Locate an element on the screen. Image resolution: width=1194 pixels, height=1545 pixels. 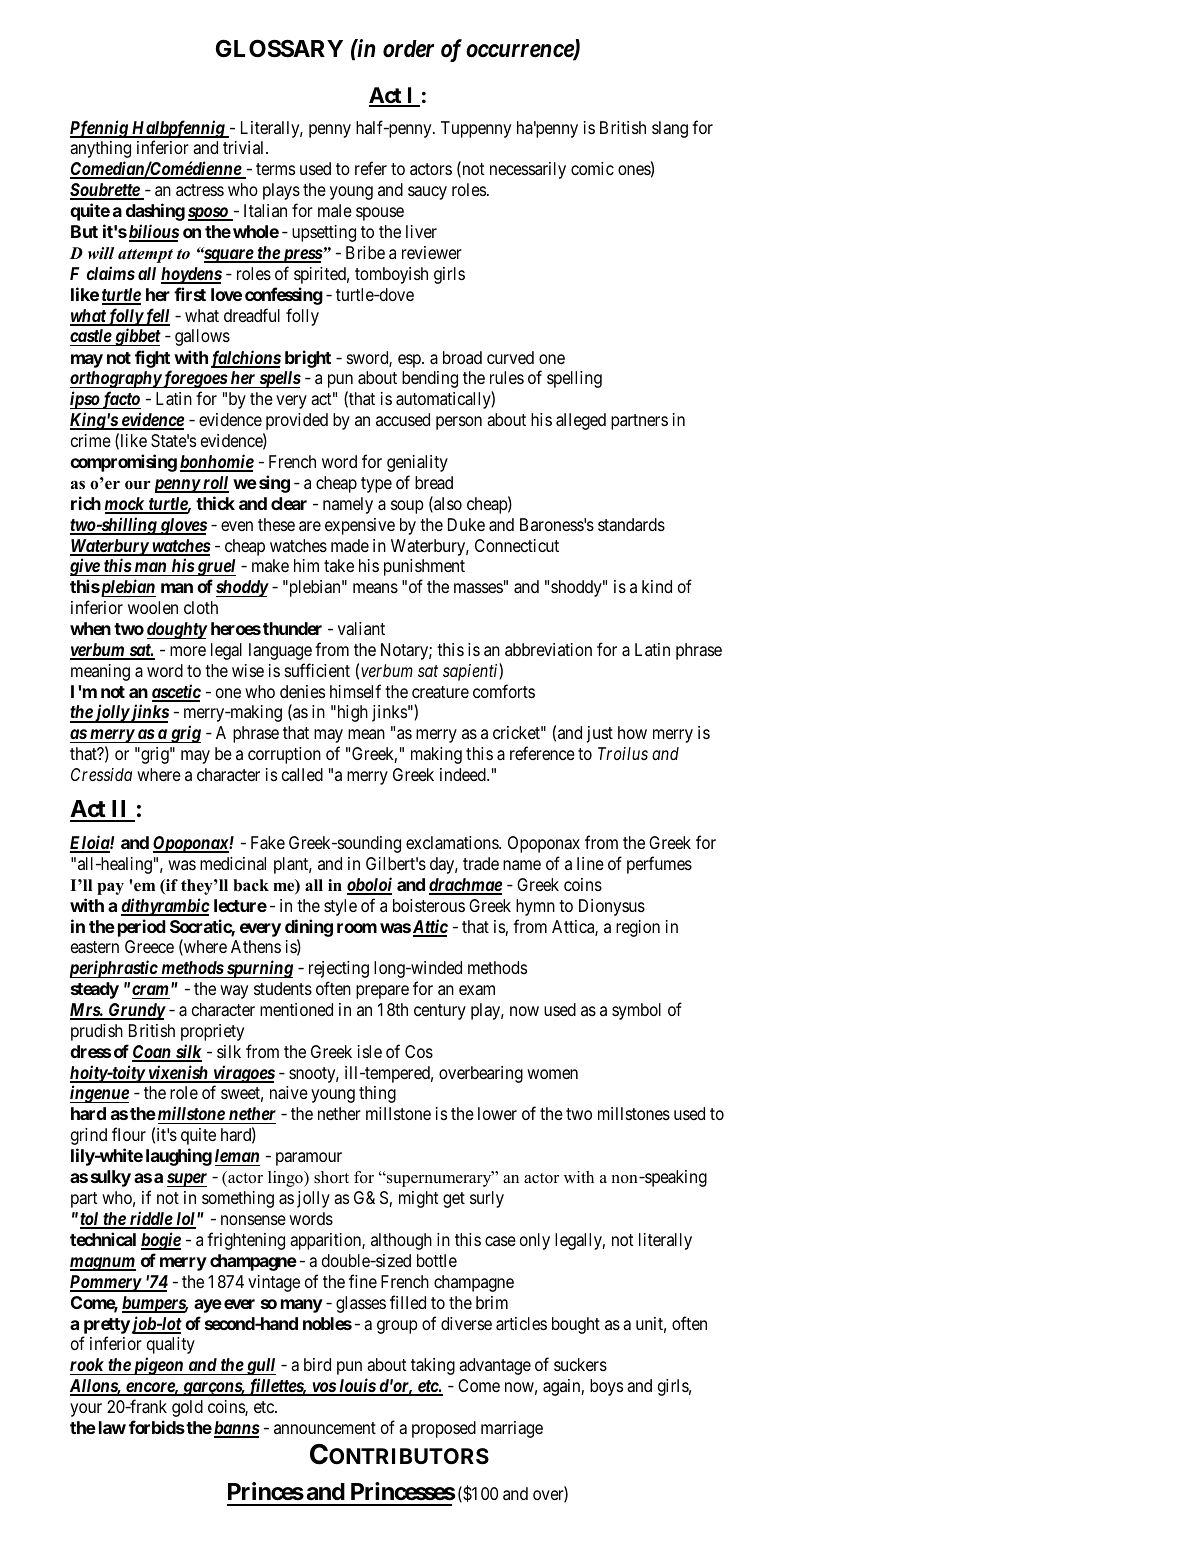
order is located at coordinates (408, 49).
